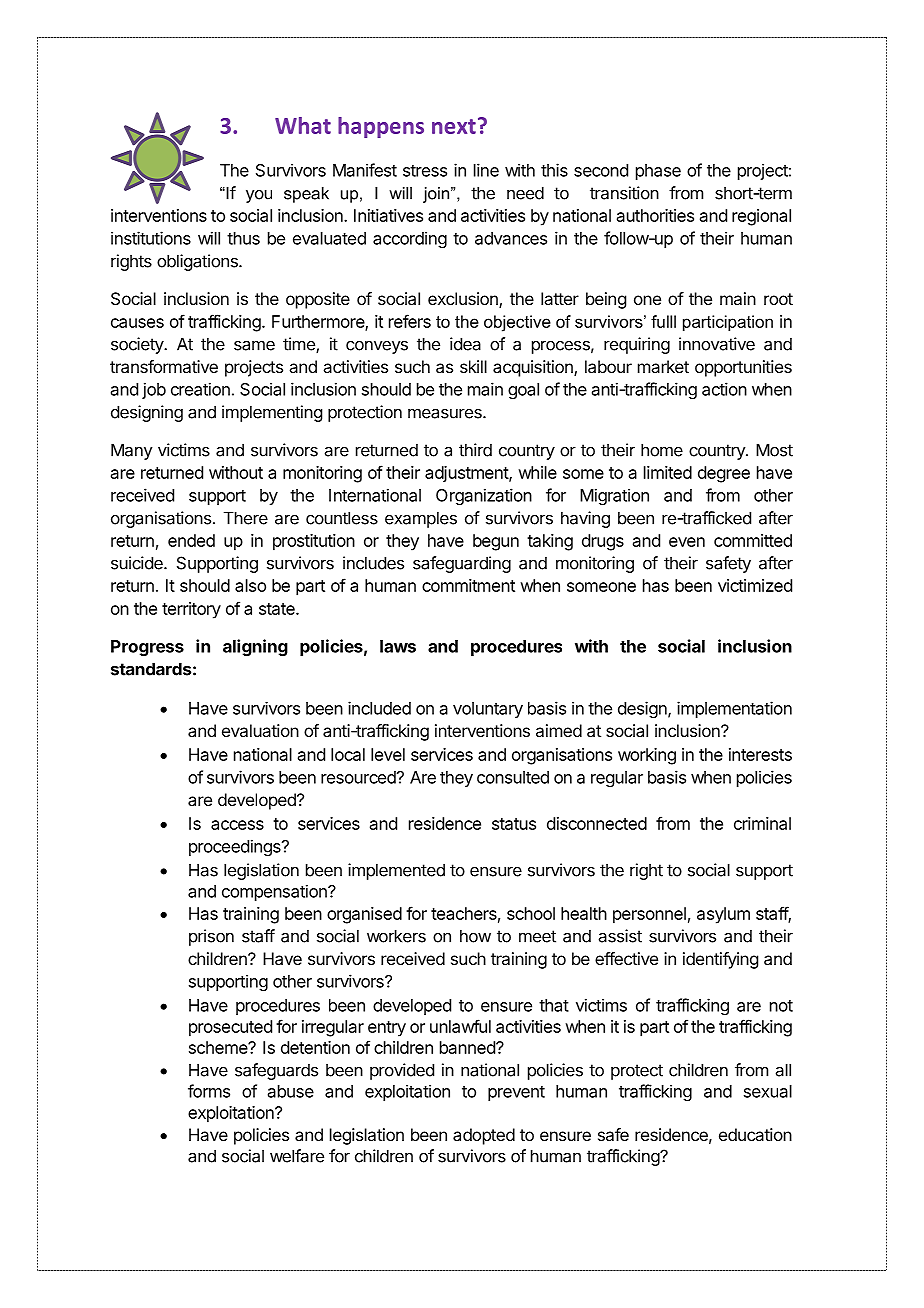 The width and height of the page is (924, 1308). What do you see at coordinates (486, 170) in the page?
I see `line` at bounding box center [486, 170].
